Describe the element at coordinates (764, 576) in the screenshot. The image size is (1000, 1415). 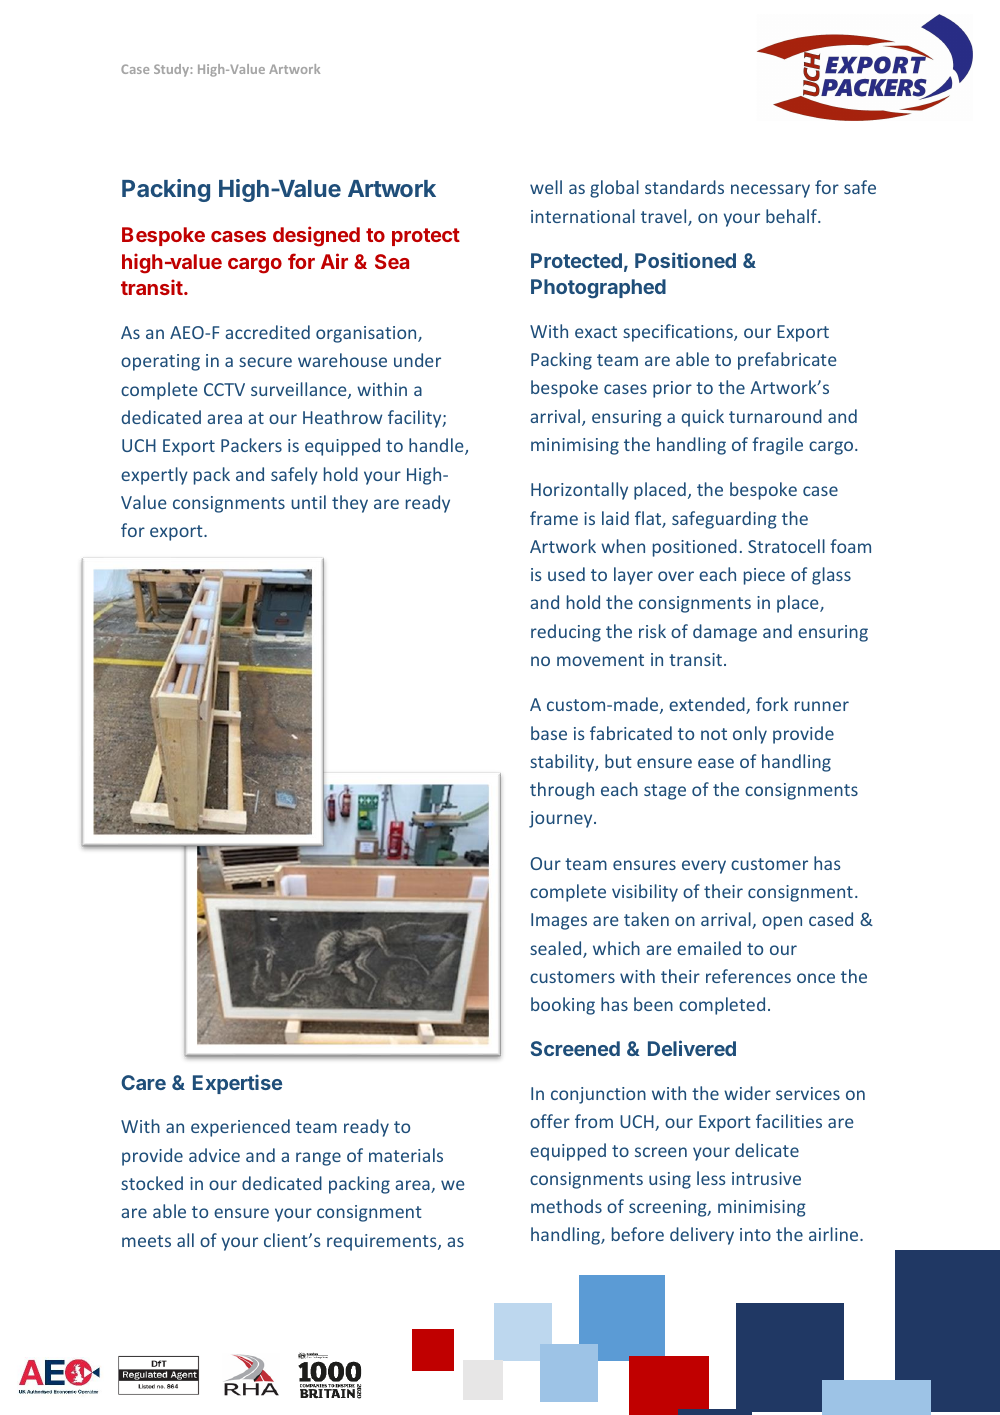
I see `piece` at that location.
